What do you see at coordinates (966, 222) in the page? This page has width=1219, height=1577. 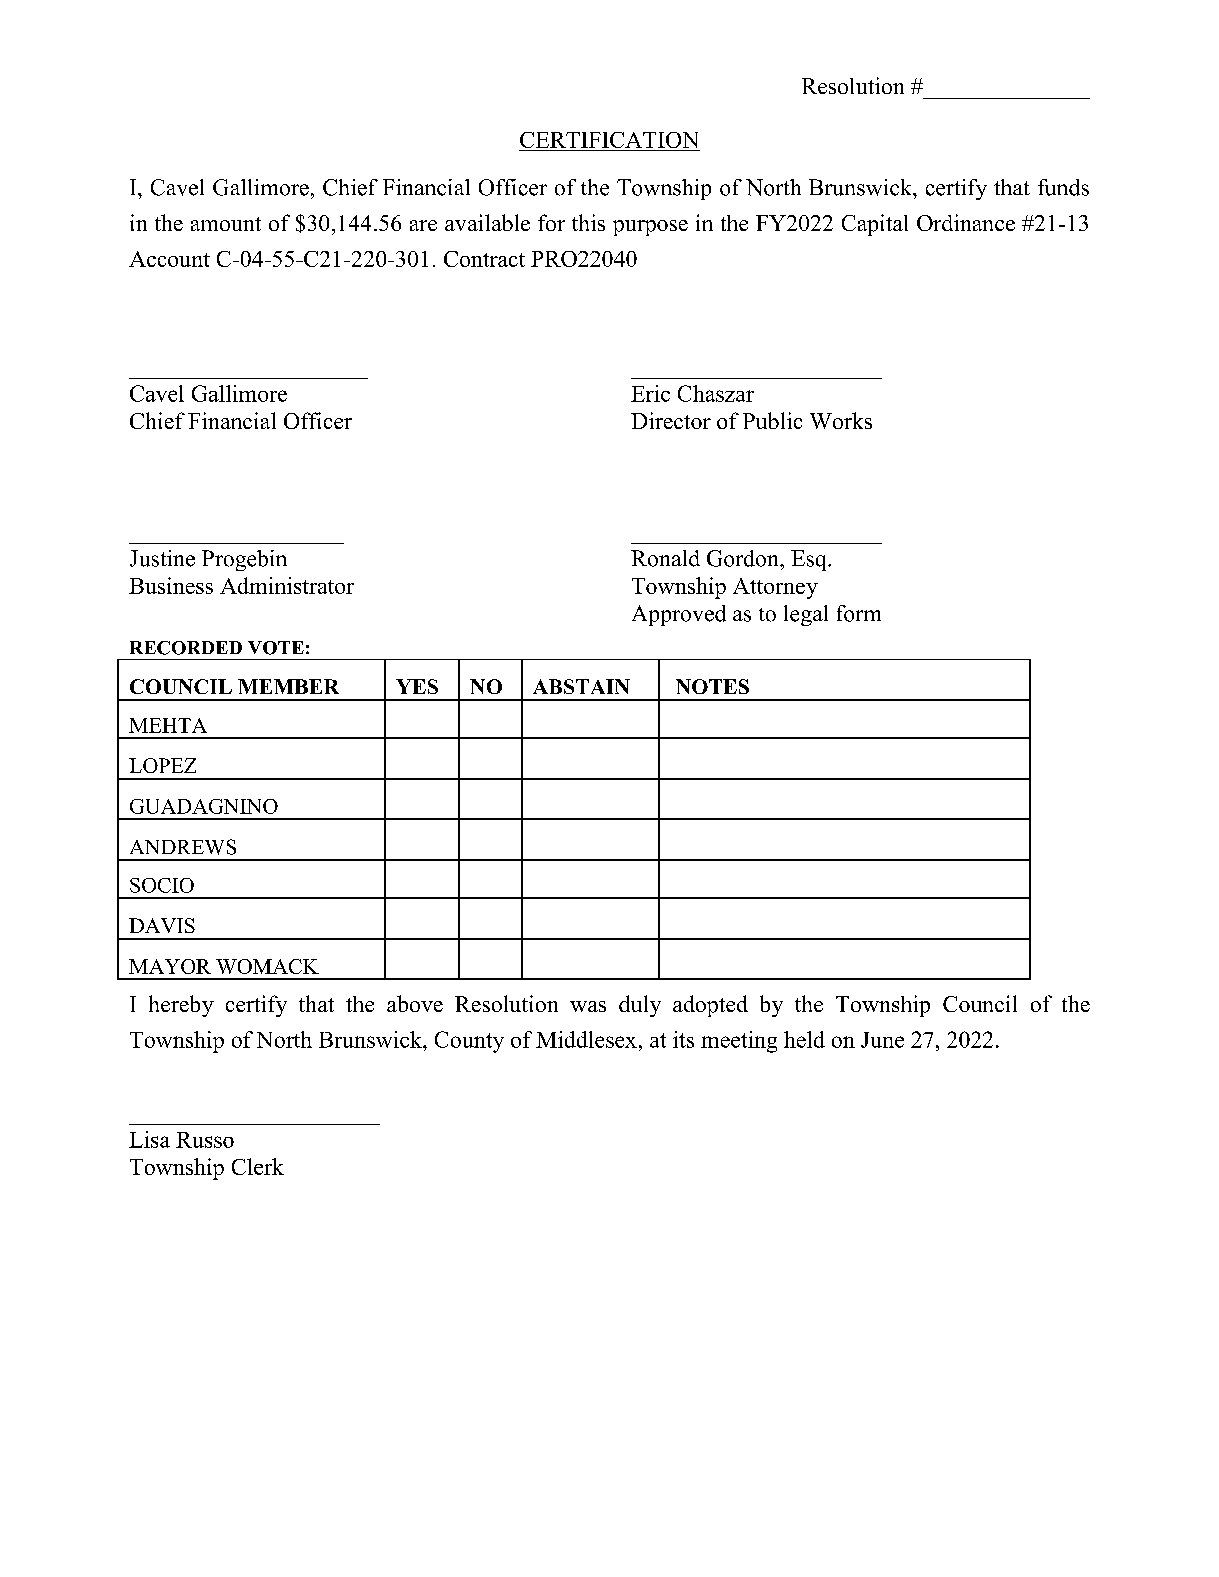 I see `Ordinance` at bounding box center [966, 222].
